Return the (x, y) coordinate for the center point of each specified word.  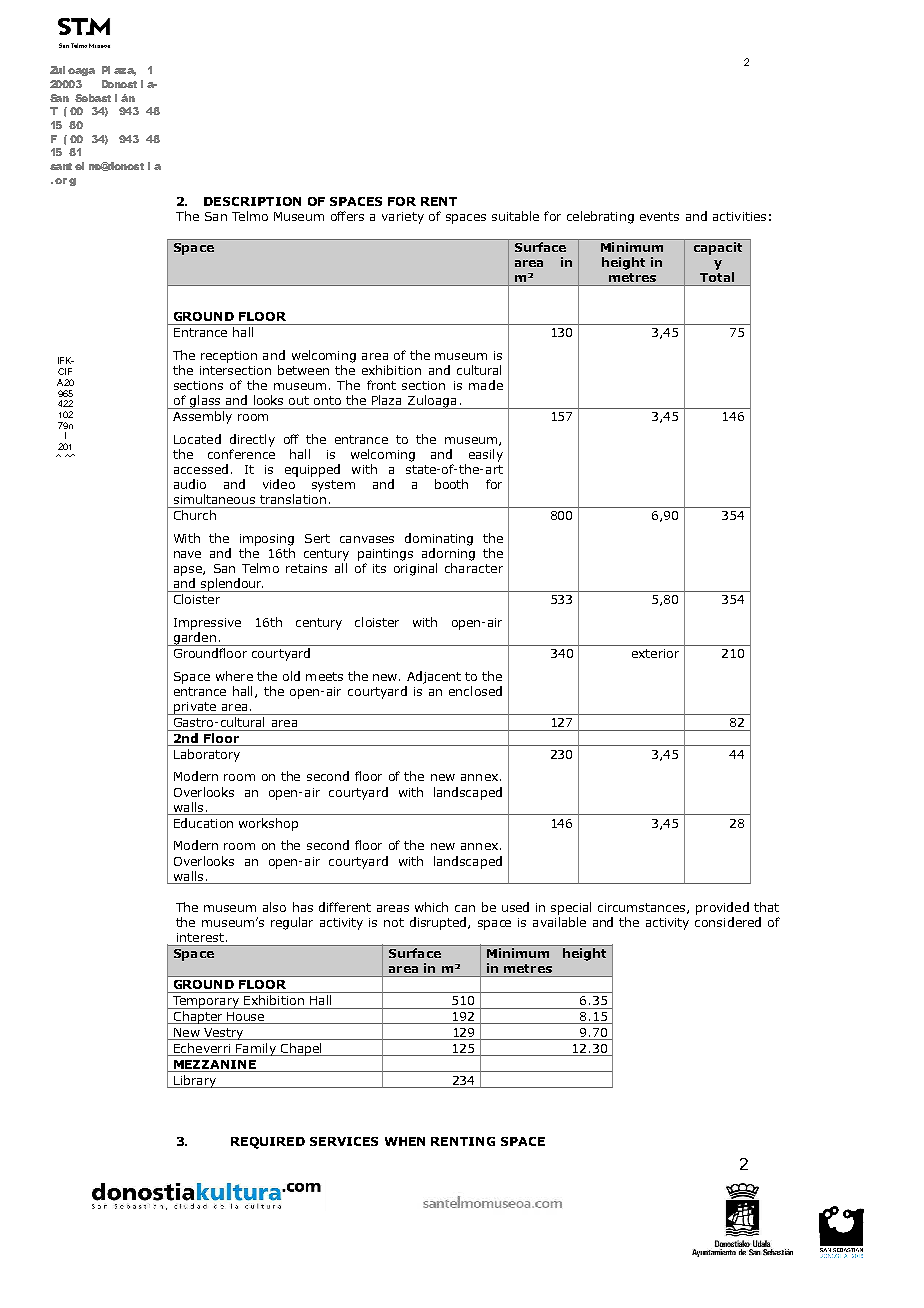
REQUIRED (268, 1143)
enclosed (475, 691)
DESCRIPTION (252, 201)
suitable (515, 216)
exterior (655, 653)
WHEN (405, 1141)
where (234, 676)
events (659, 216)
